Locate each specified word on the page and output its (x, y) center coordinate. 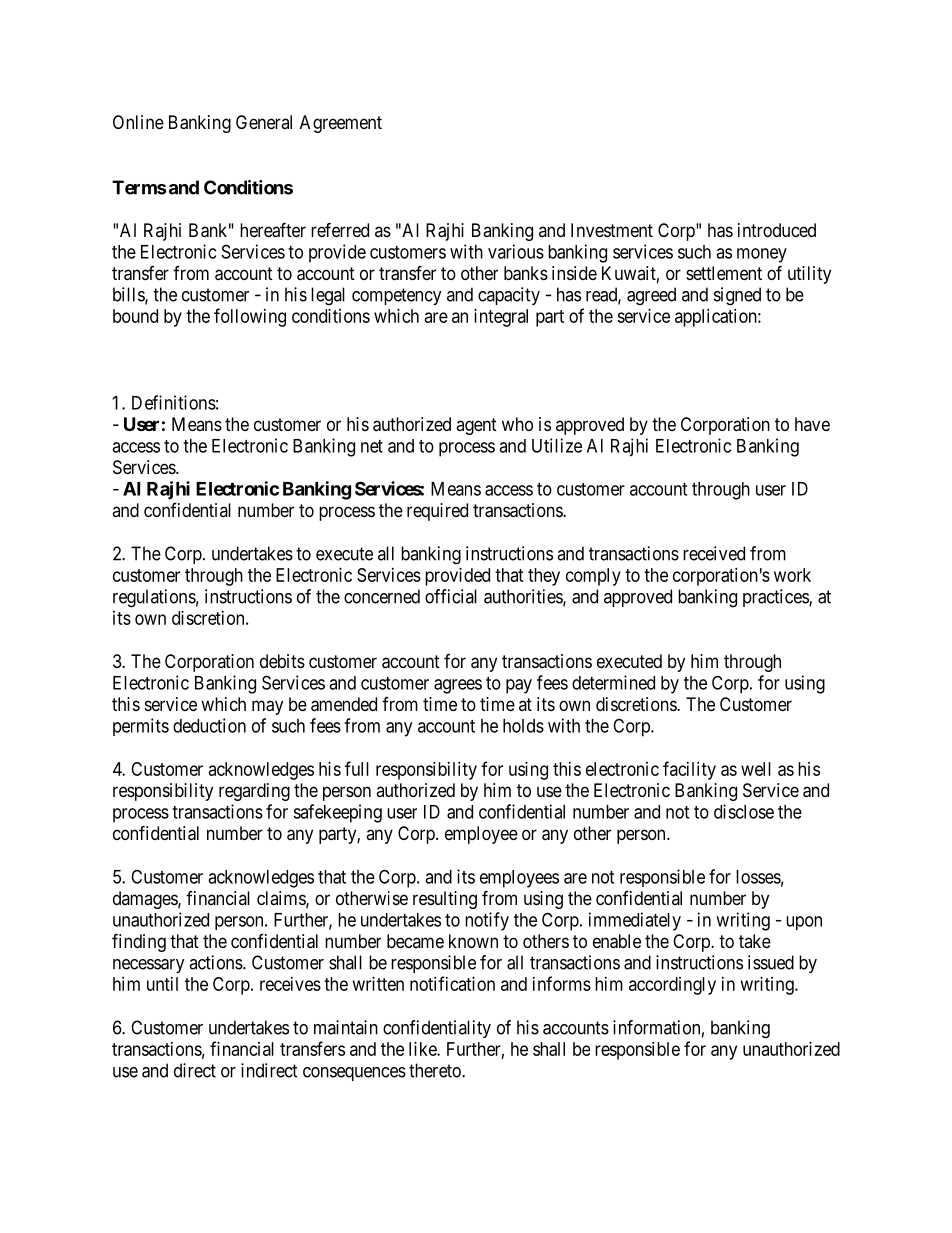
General (264, 122)
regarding (254, 792)
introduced (777, 230)
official (451, 596)
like (423, 1049)
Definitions (174, 402)
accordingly (672, 986)
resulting (445, 900)
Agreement (341, 124)
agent (476, 426)
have (812, 424)
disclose (744, 811)
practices (776, 598)
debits (282, 661)
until (162, 984)
